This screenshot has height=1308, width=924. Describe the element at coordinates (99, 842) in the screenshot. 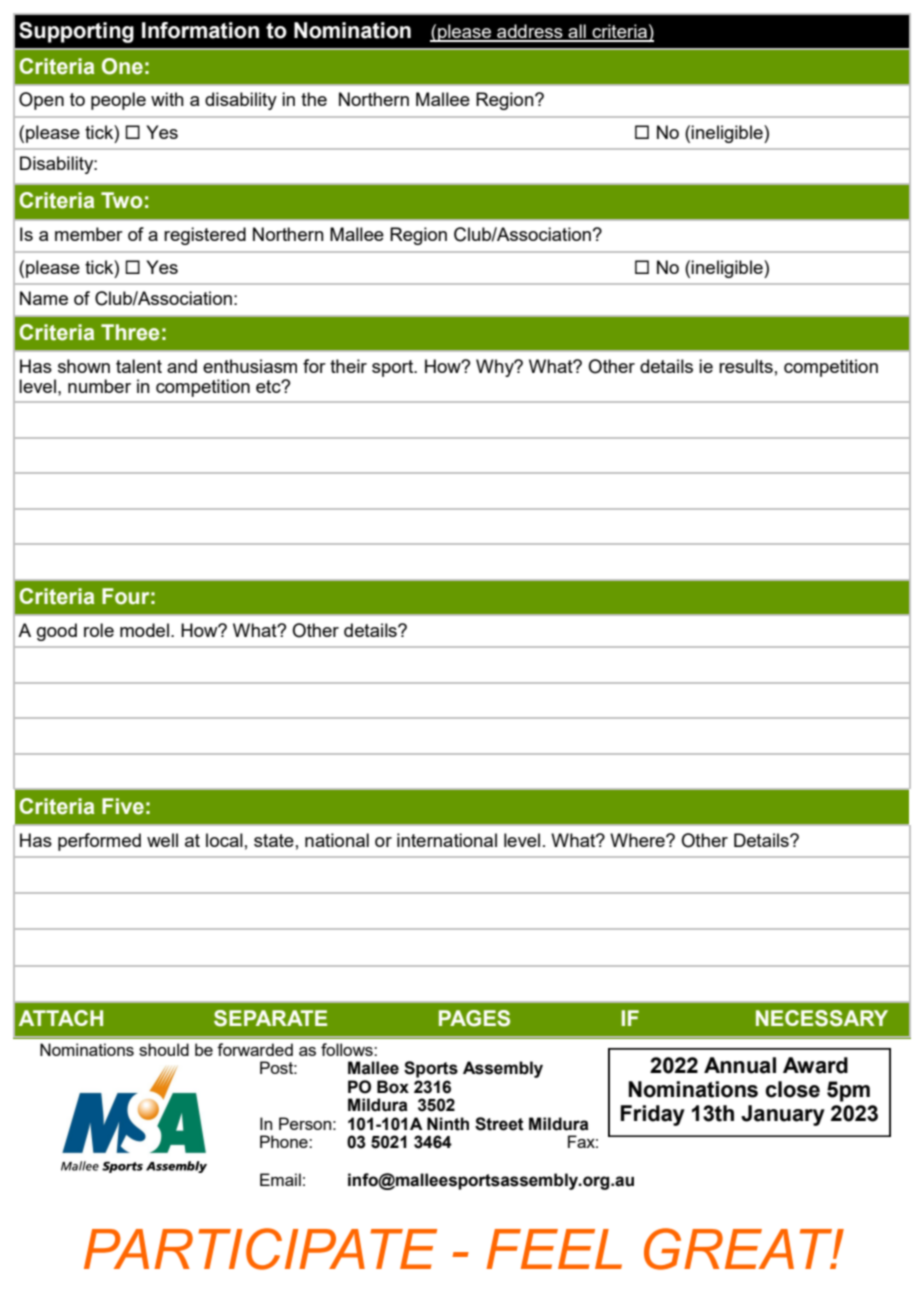

I see `performed` at that location.
